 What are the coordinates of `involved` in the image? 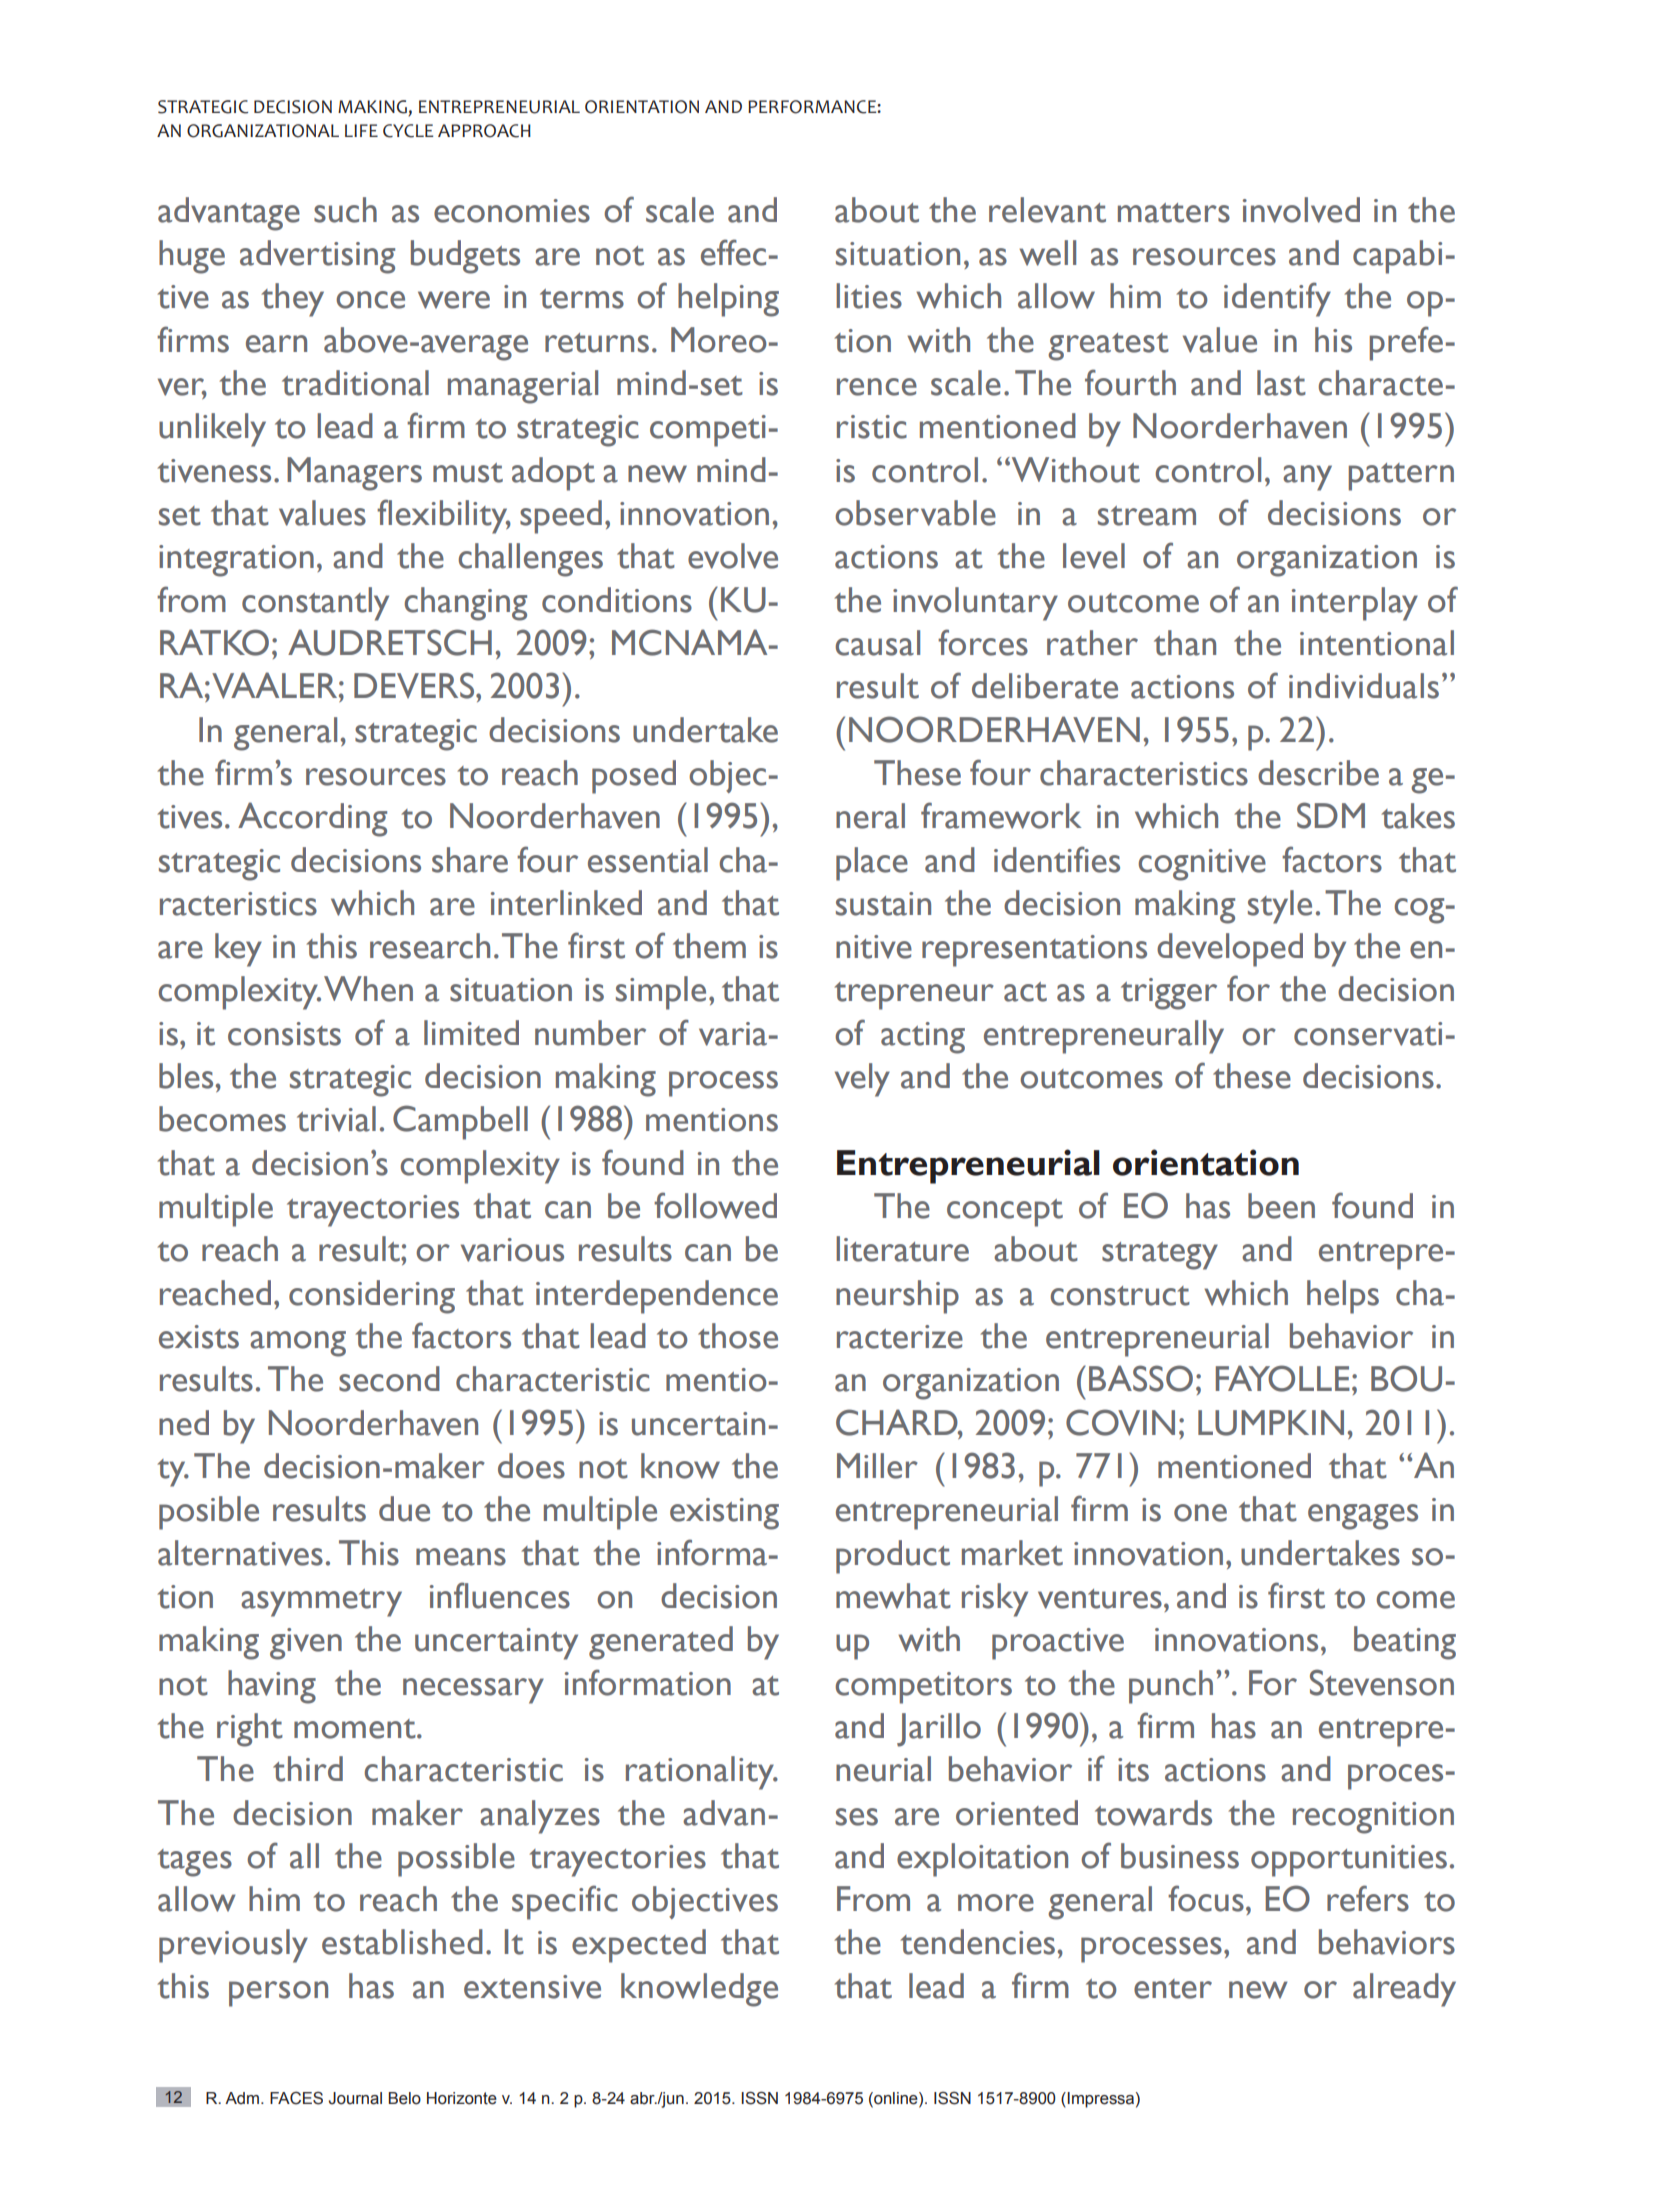 It's located at (1301, 210).
